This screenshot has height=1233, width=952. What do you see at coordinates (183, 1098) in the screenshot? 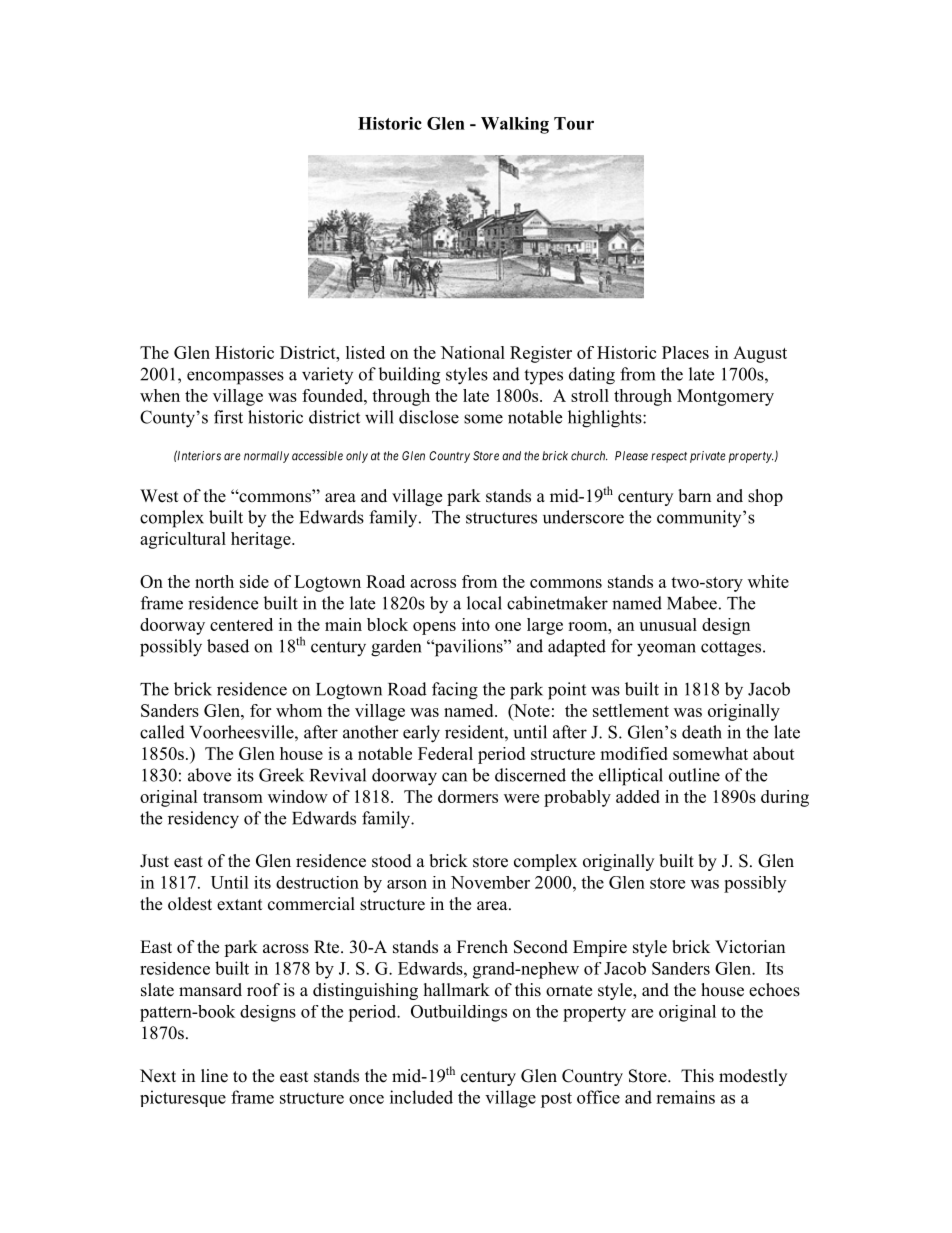
I see `picturesque` at bounding box center [183, 1098].
